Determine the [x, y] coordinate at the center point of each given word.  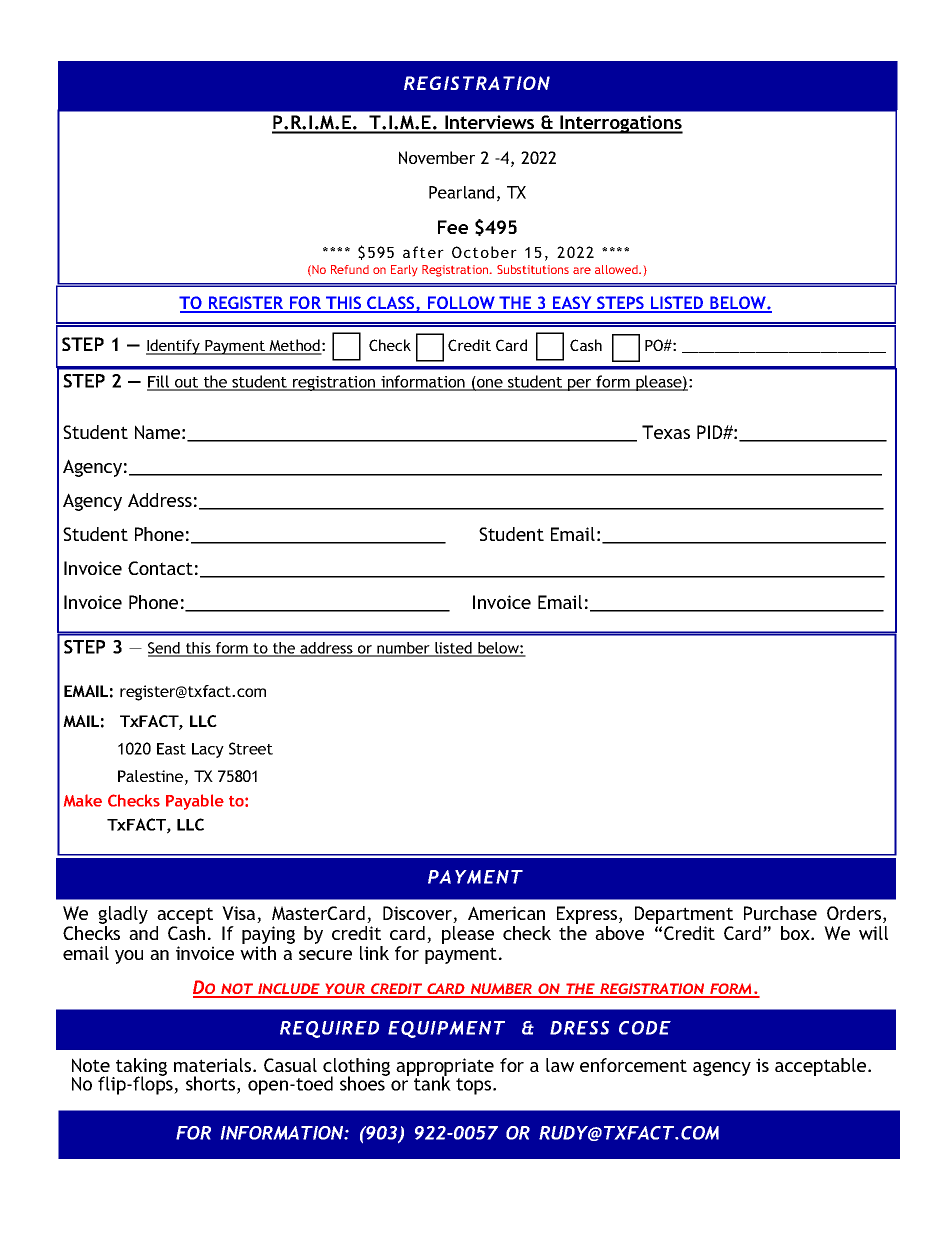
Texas [666, 432]
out [187, 383]
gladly [123, 915]
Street [251, 748]
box [796, 933]
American [506, 913]
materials [214, 1065]
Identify [174, 347]
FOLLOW [461, 304]
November [437, 157]
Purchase [780, 913]
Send [165, 649]
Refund [350, 269]
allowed [617, 269]
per [580, 385]
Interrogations [620, 124]
